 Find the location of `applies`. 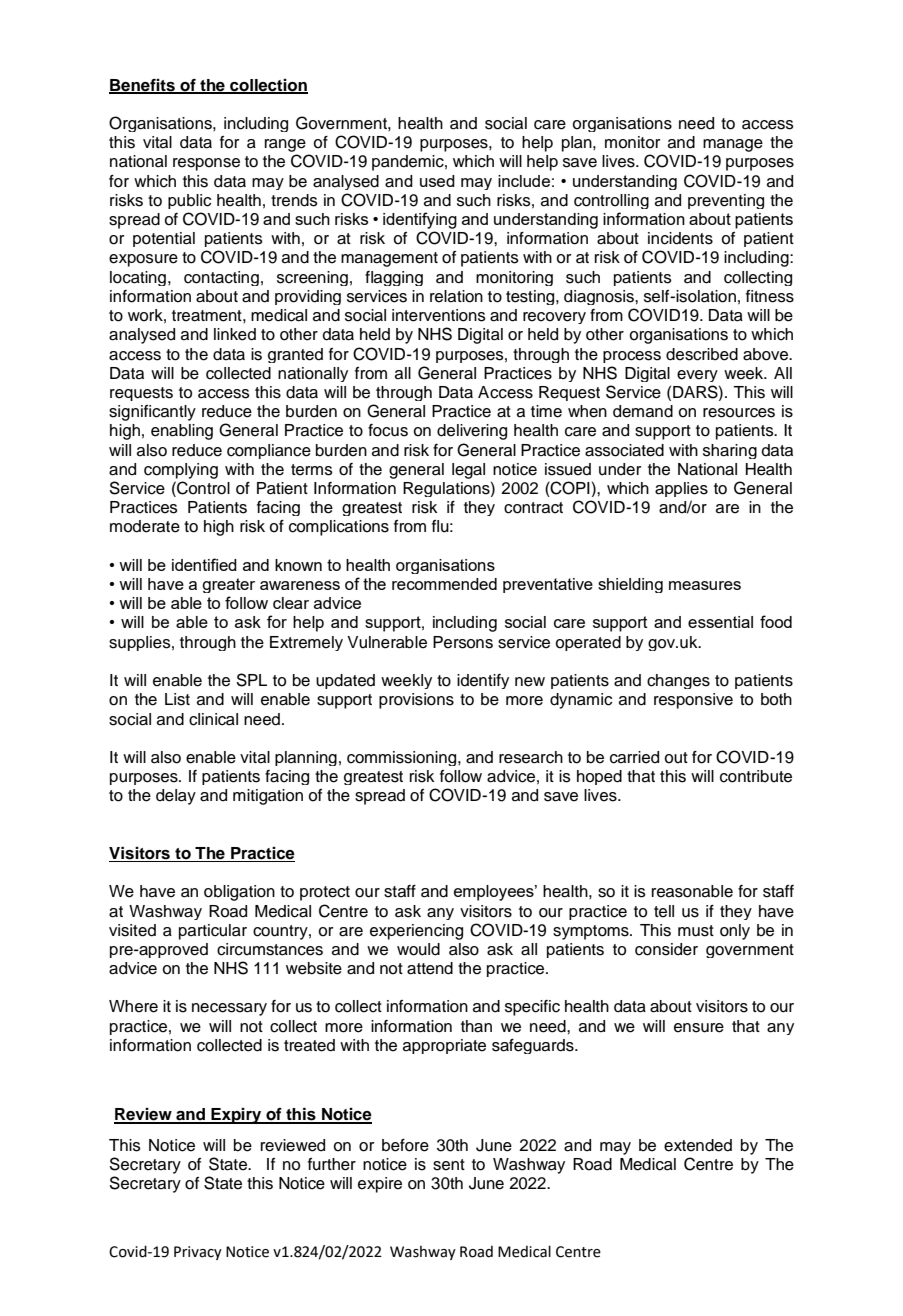

applies is located at coordinates (681, 489).
